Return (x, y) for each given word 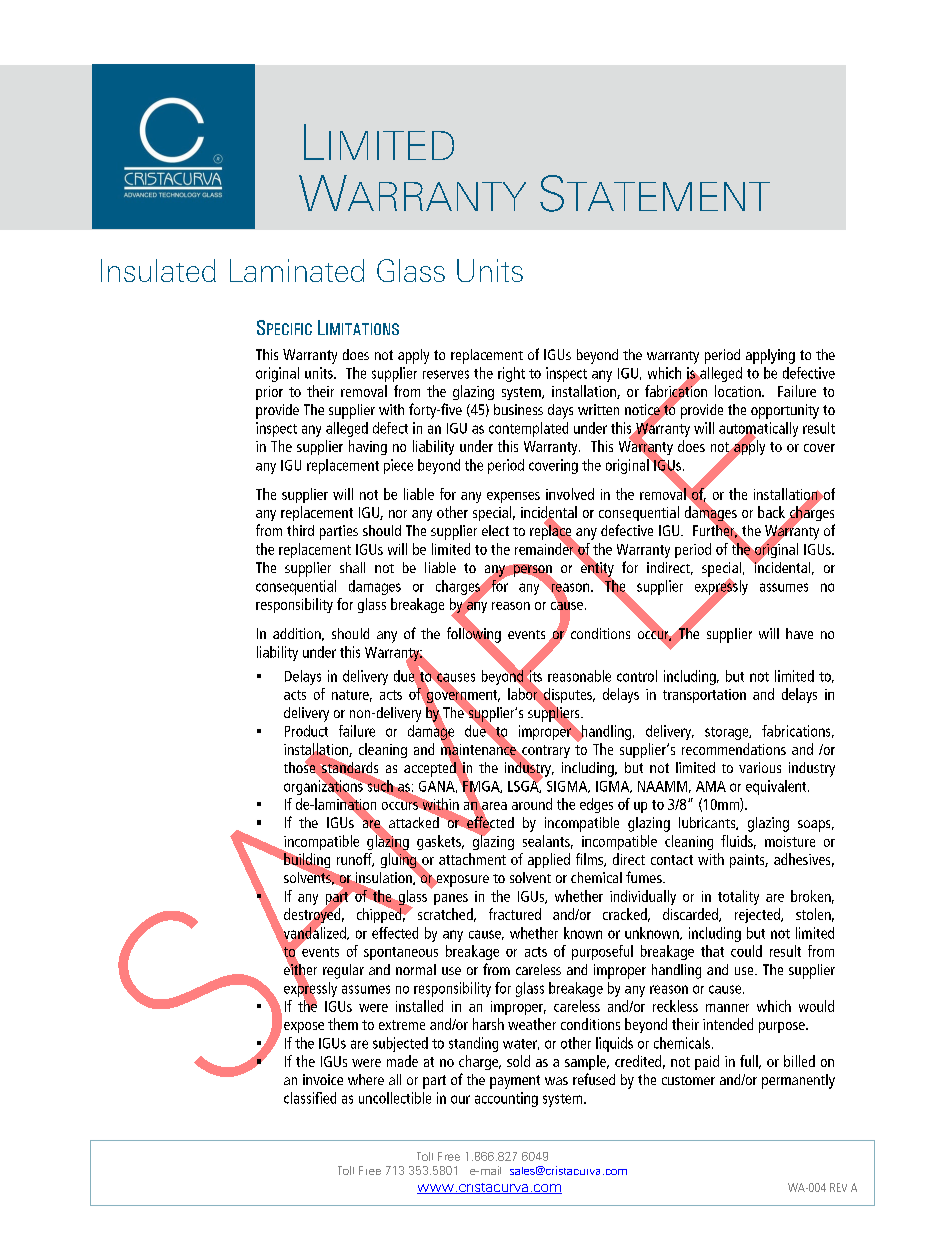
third (300, 530)
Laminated (297, 270)
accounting (506, 1099)
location (739, 391)
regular (343, 971)
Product (306, 731)
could (746, 951)
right (511, 374)
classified (310, 1098)
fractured (515, 914)
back (773, 513)
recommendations (734, 749)
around (532, 804)
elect (495, 530)
